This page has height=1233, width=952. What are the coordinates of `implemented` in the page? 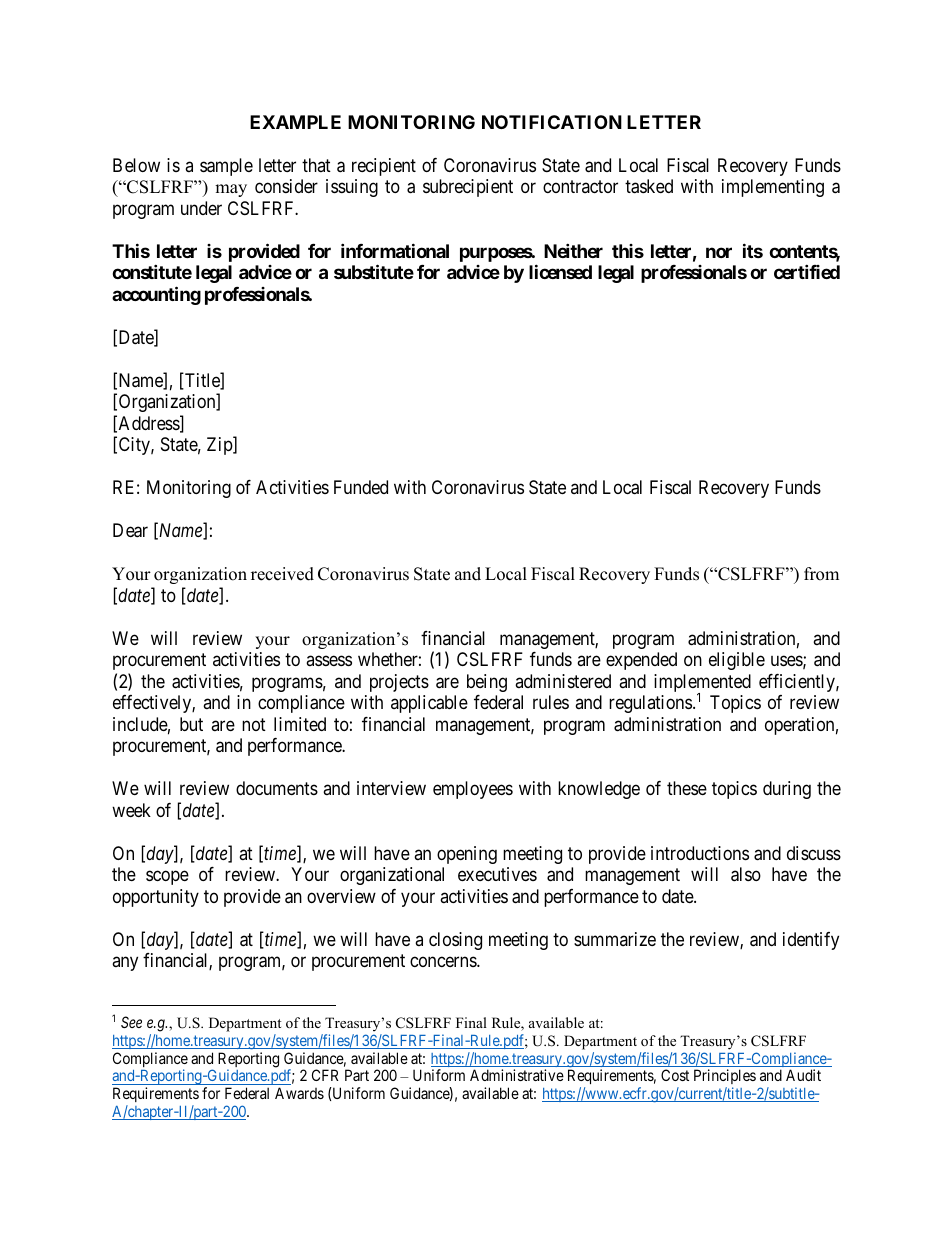 It's located at (702, 684).
